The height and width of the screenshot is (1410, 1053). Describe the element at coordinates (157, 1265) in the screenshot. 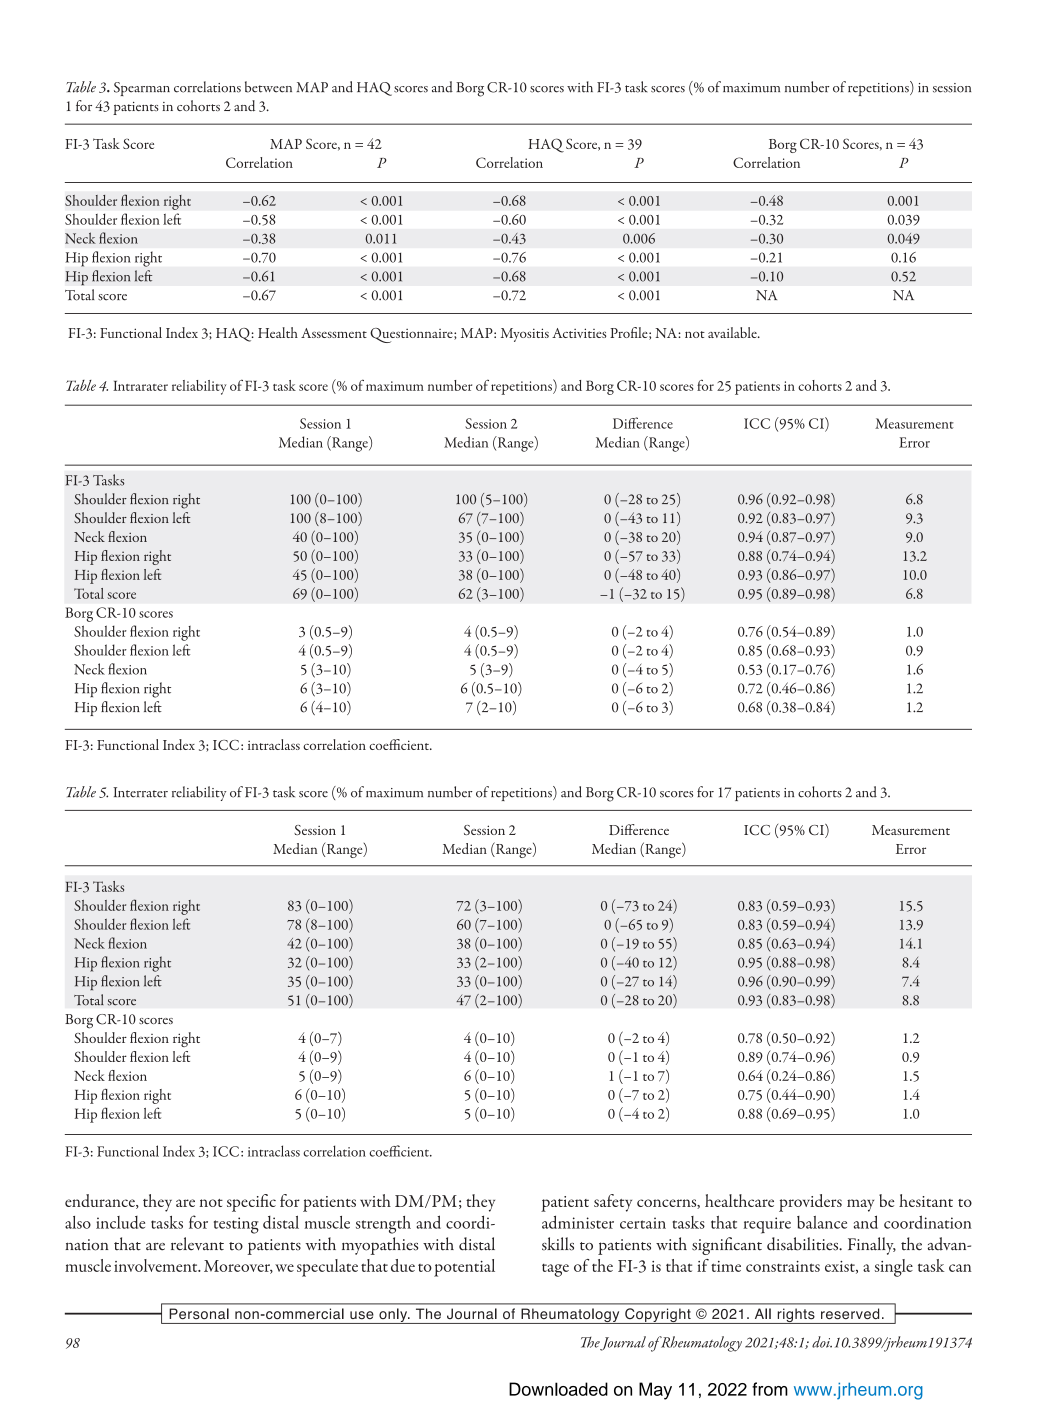

I see `involvement` at that location.
